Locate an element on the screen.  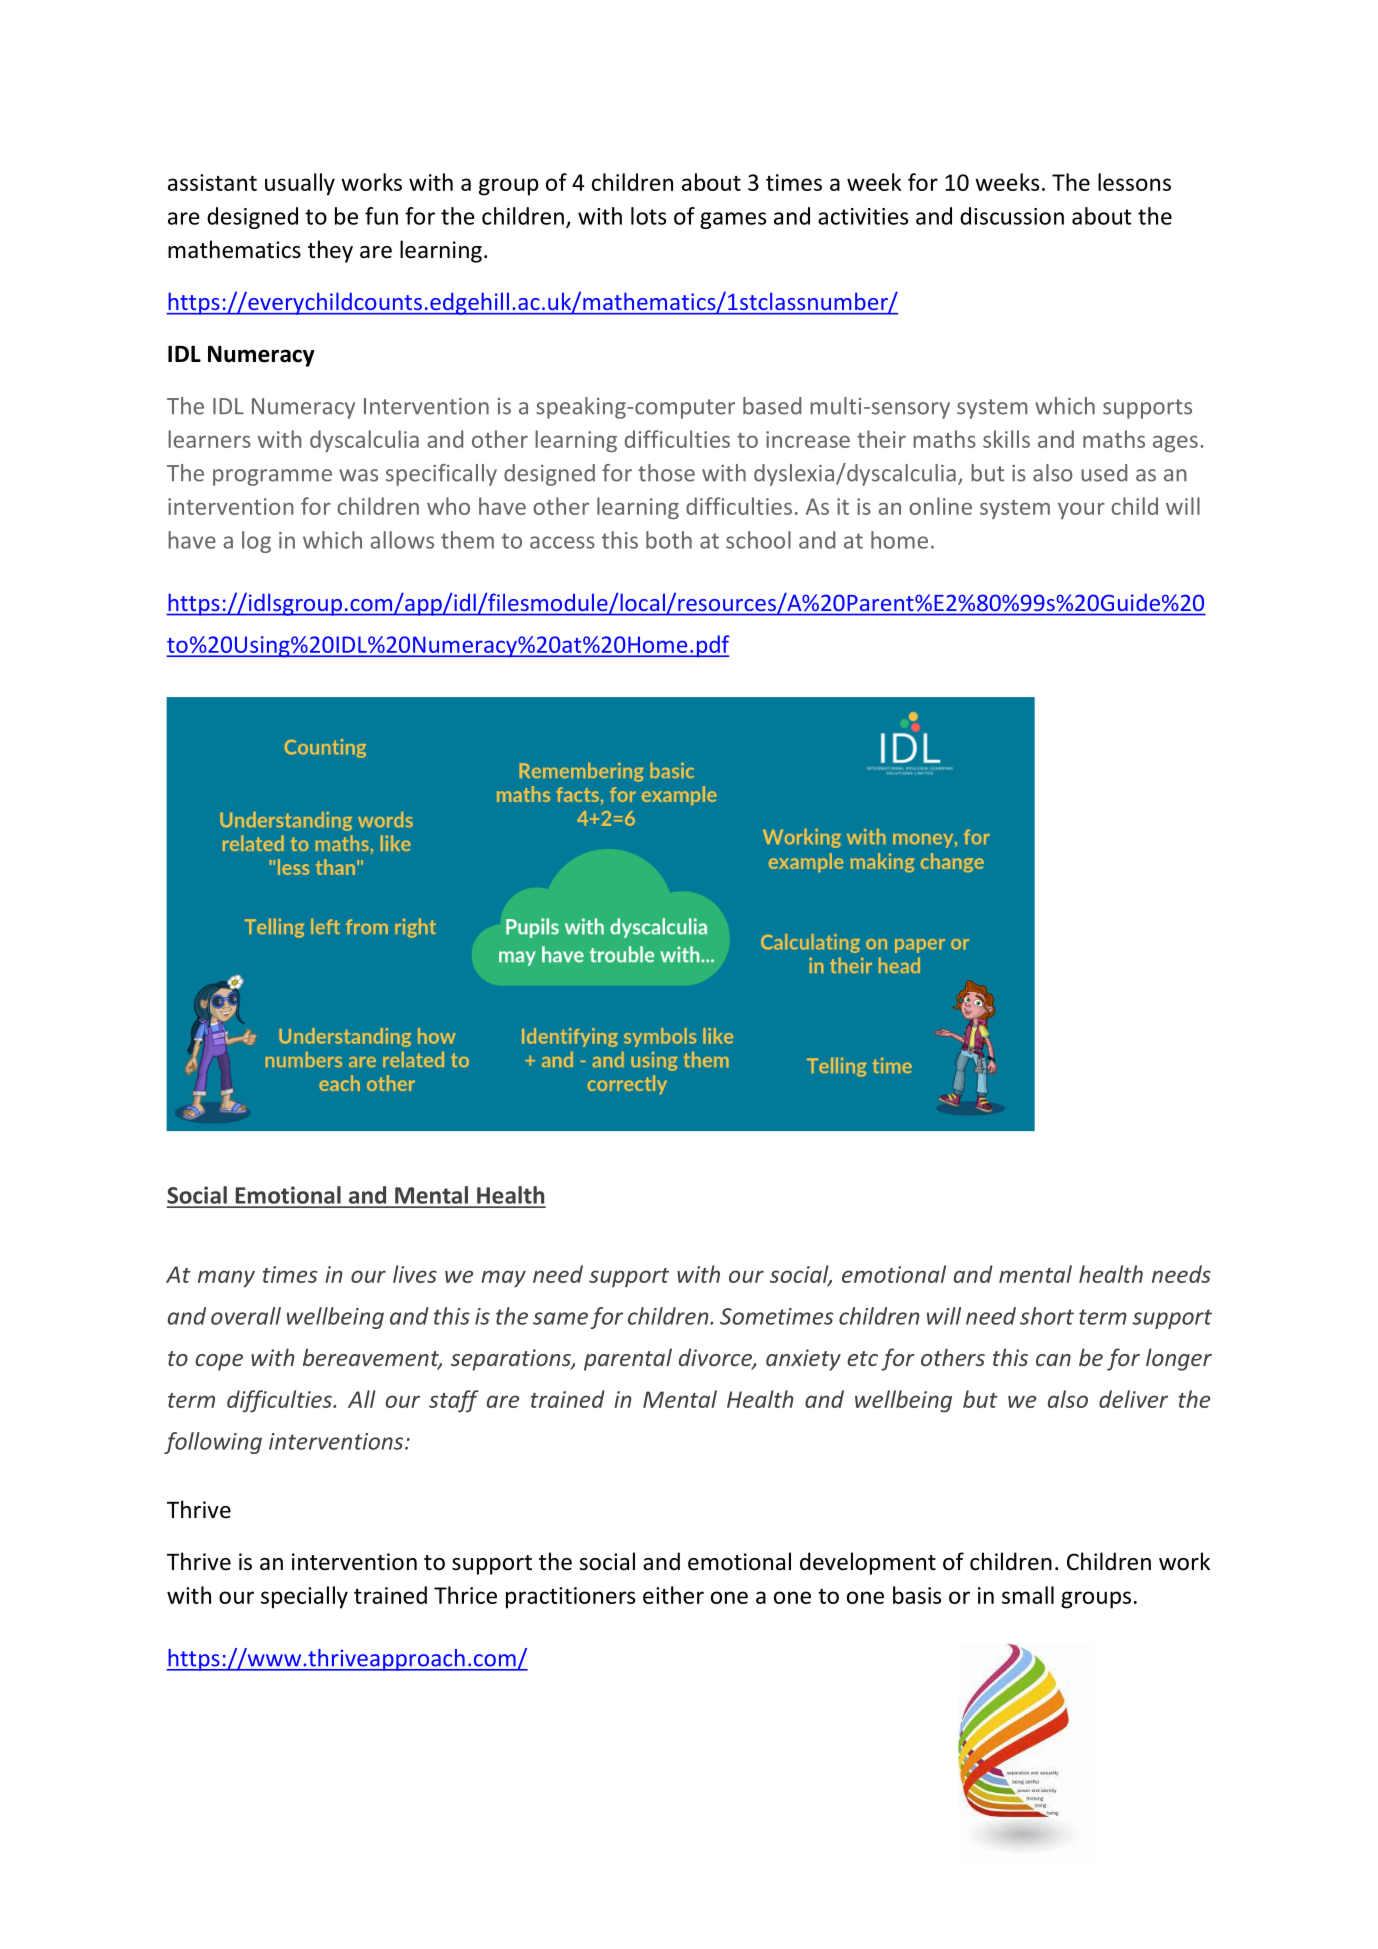
same is located at coordinates (560, 1318).
